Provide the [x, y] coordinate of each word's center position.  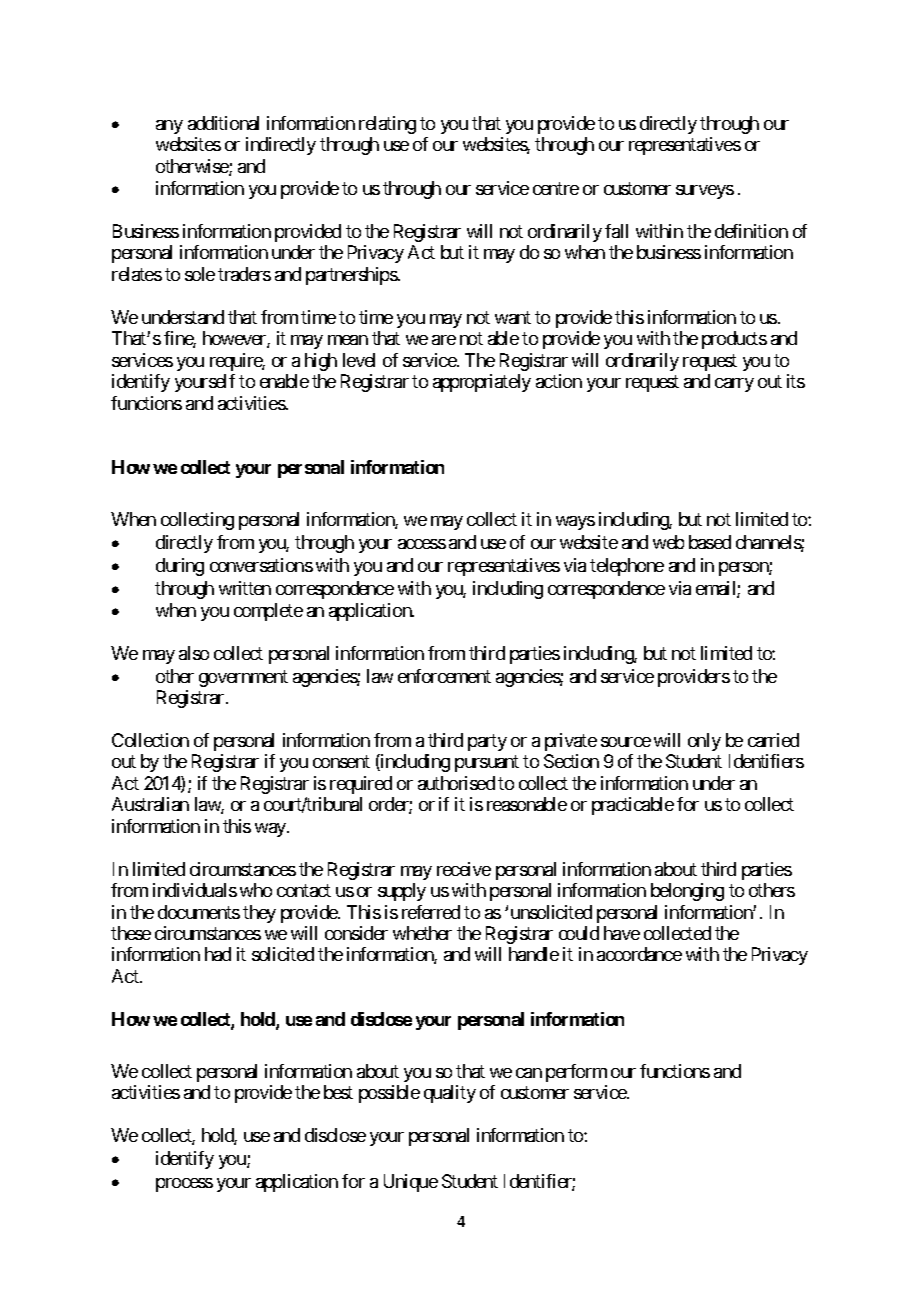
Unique [411, 1183]
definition [751, 231]
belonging [687, 892]
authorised [456, 783]
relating [387, 125]
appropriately [482, 383]
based [710, 542]
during [180, 567]
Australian [150, 804]
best [338, 1092]
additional [223, 123]
